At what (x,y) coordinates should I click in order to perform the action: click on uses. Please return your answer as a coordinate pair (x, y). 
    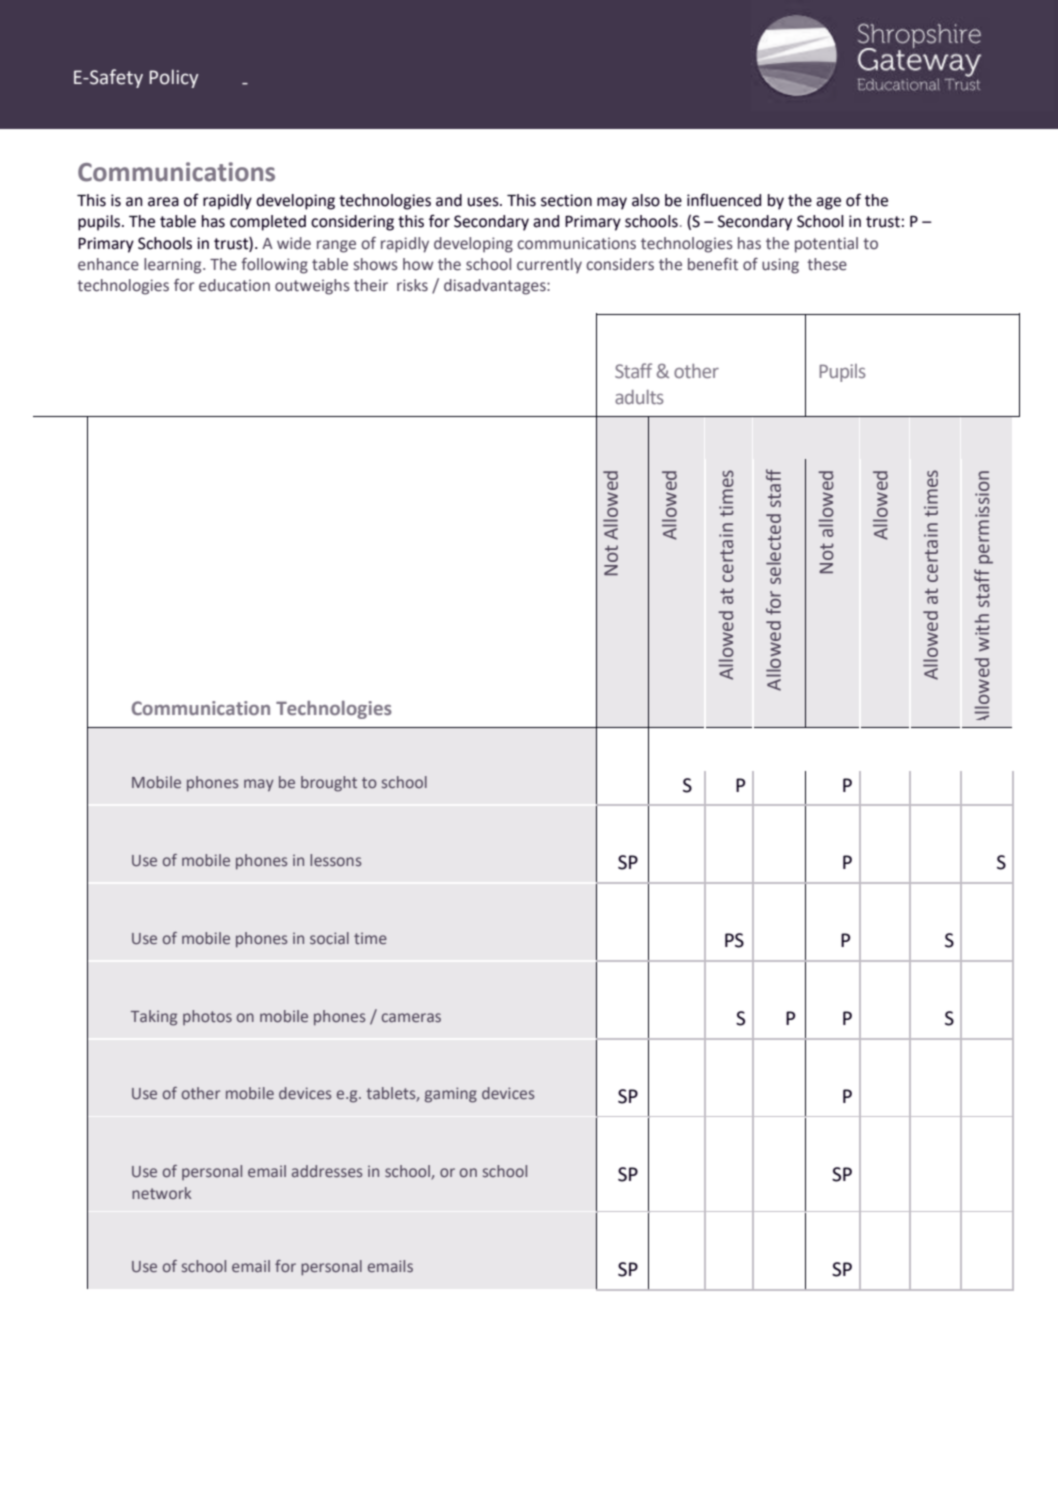
    Looking at the image, I should click on (484, 202).
